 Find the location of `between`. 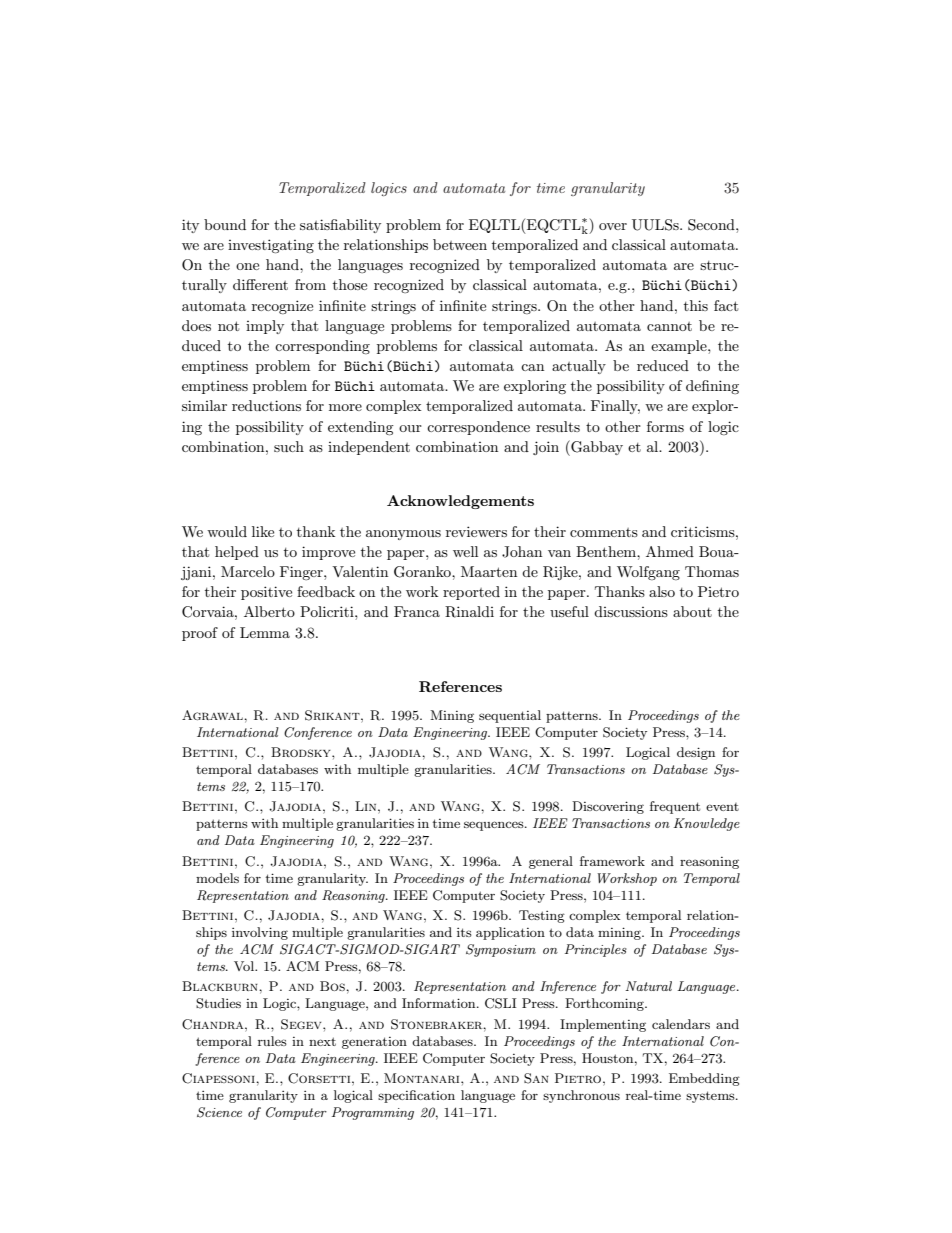

between is located at coordinates (460, 244).
